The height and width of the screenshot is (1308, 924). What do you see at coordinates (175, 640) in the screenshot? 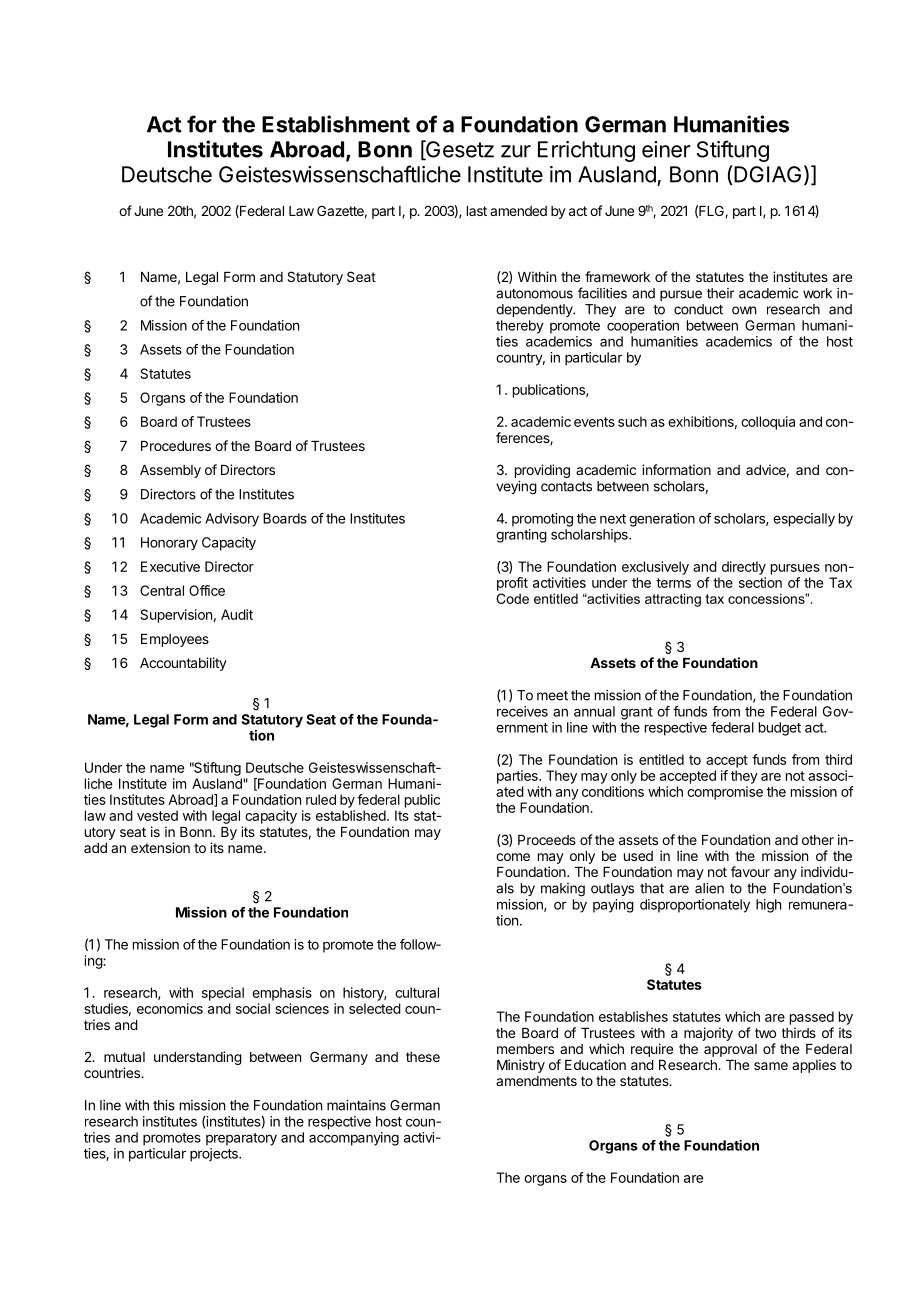
I see `Employees` at bounding box center [175, 640].
